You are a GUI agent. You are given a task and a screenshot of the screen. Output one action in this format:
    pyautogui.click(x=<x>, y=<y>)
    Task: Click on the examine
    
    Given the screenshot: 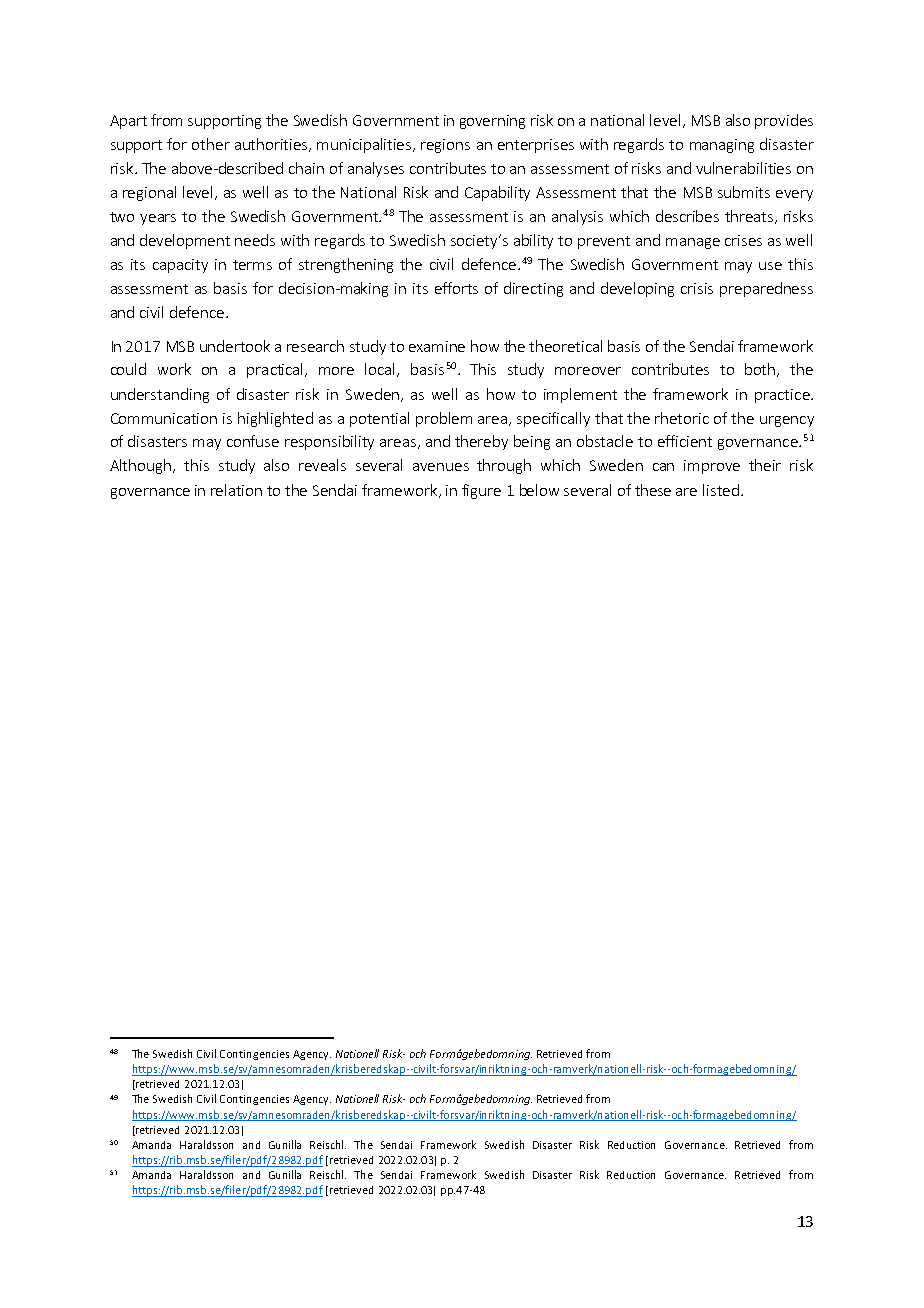 What is the action you would take?
    pyautogui.click(x=437, y=346)
